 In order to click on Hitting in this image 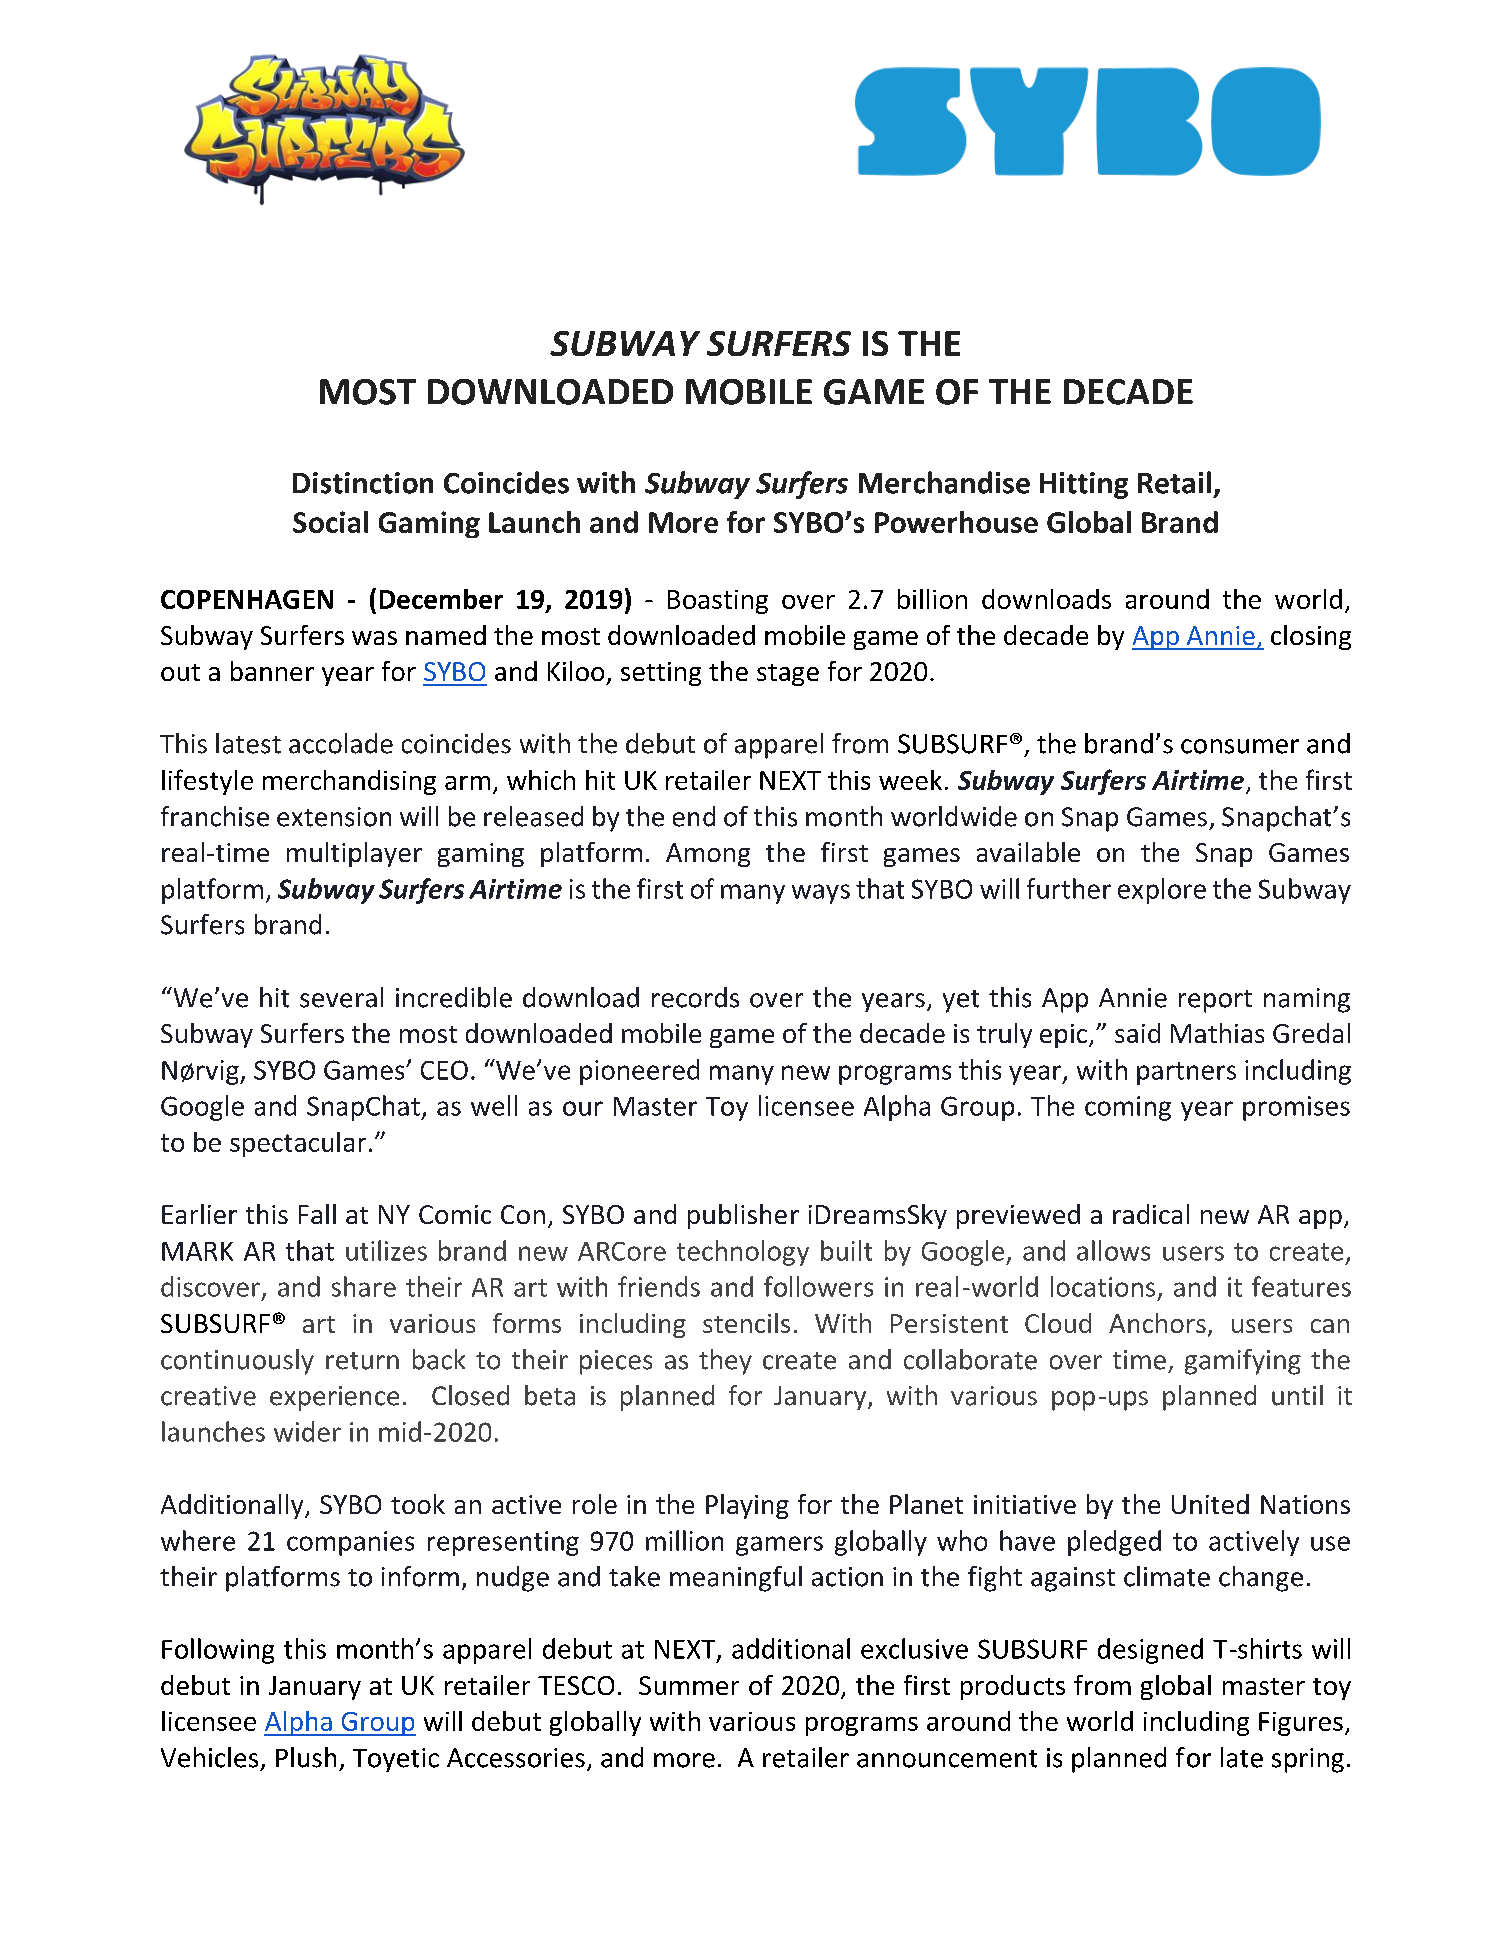, I will do `click(1084, 485)`.
